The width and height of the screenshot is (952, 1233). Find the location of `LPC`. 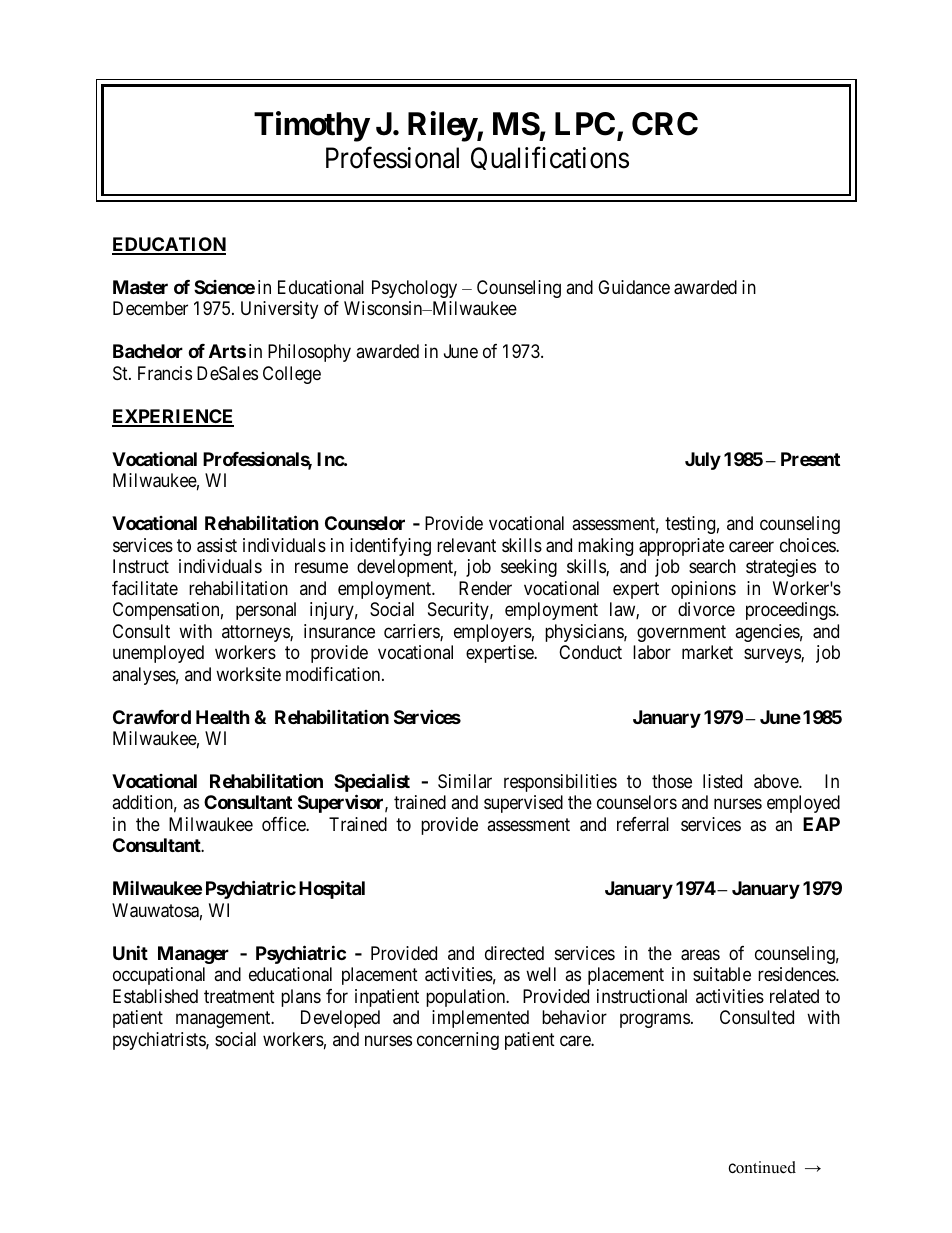

LPC is located at coordinates (585, 124).
